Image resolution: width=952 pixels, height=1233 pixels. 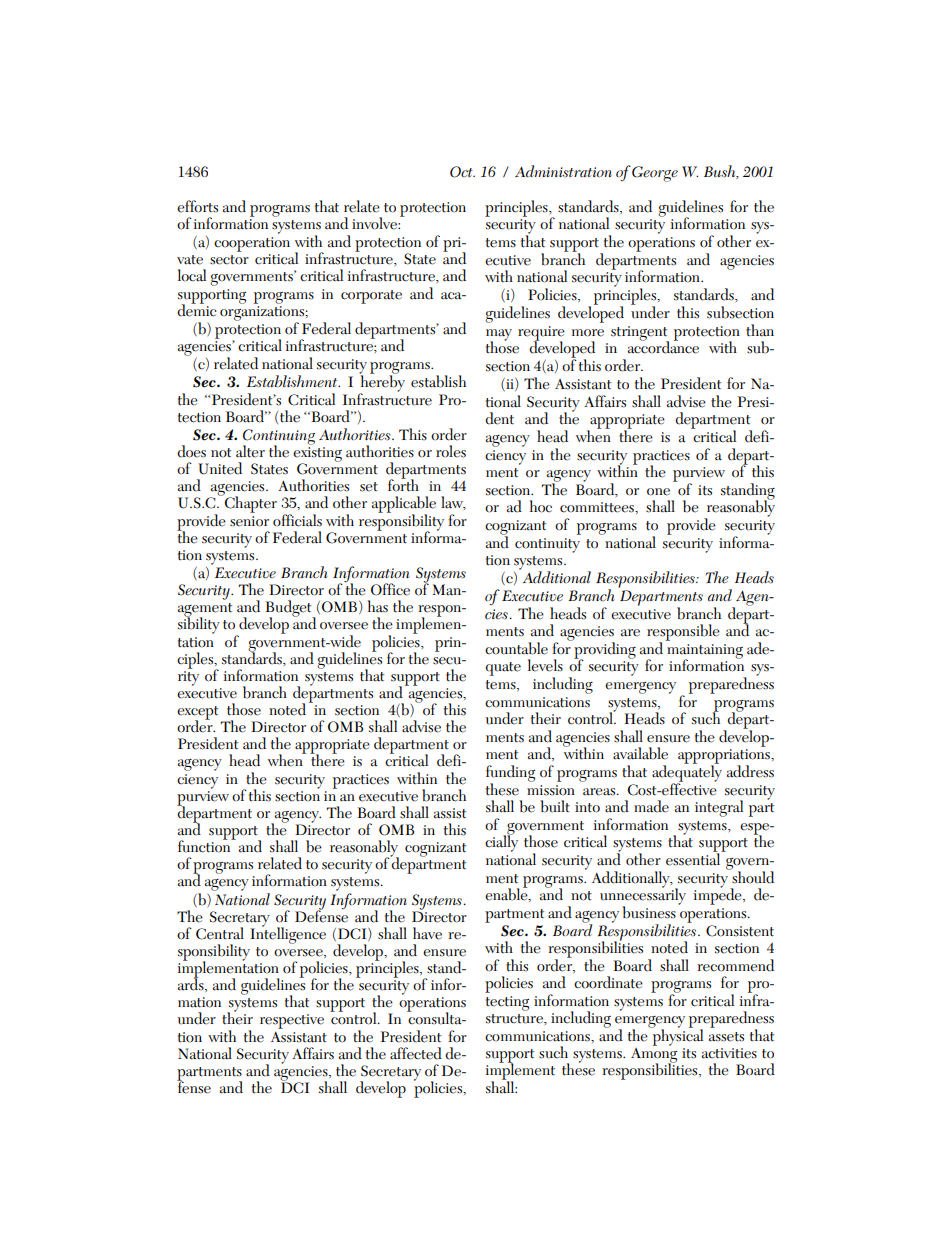 I want to click on funding, so click(x=510, y=774).
